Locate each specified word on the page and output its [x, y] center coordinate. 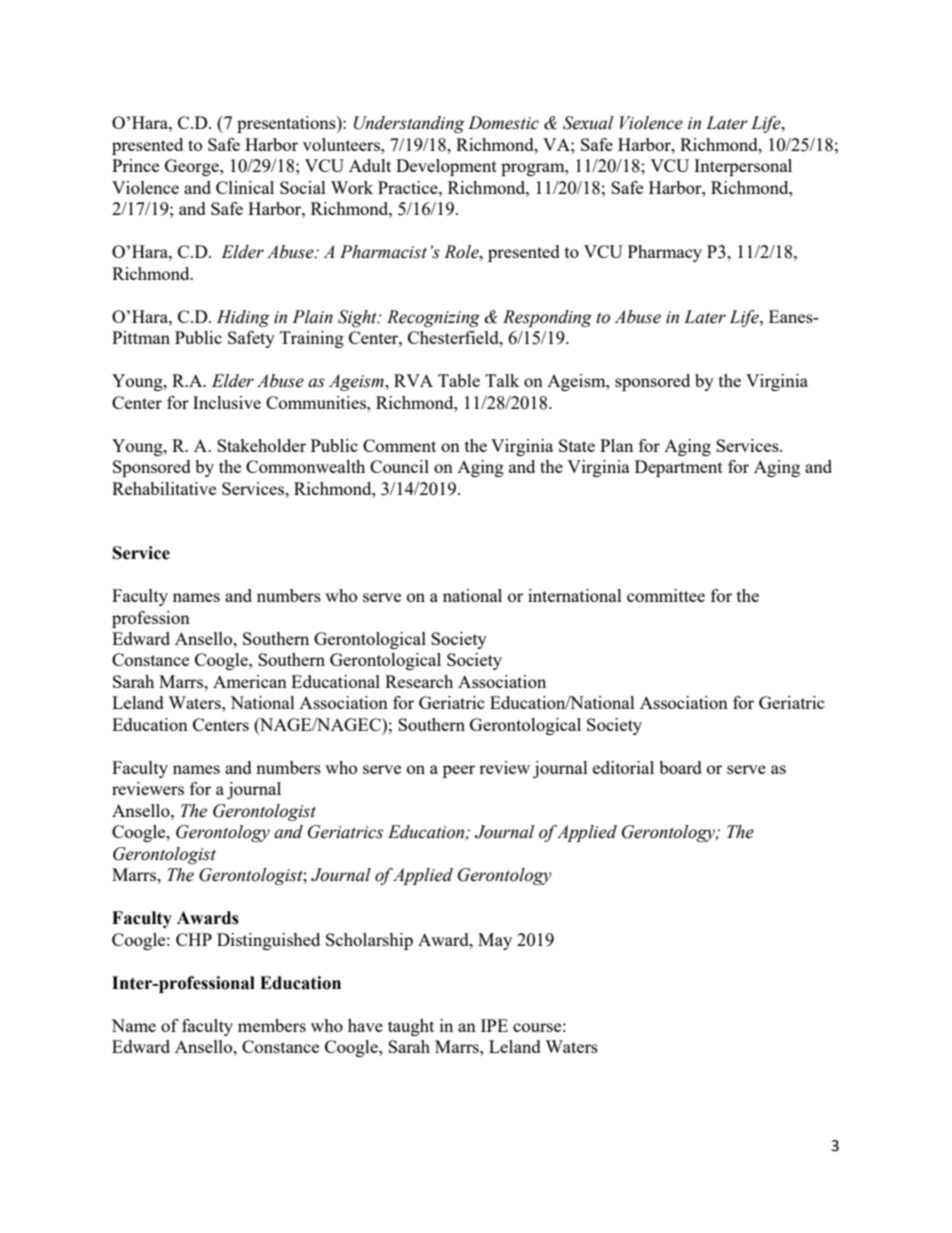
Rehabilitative [164, 488]
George [193, 167]
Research [419, 681]
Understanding [409, 124]
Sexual [588, 123]
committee [666, 595]
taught [411, 1027]
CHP [194, 939]
